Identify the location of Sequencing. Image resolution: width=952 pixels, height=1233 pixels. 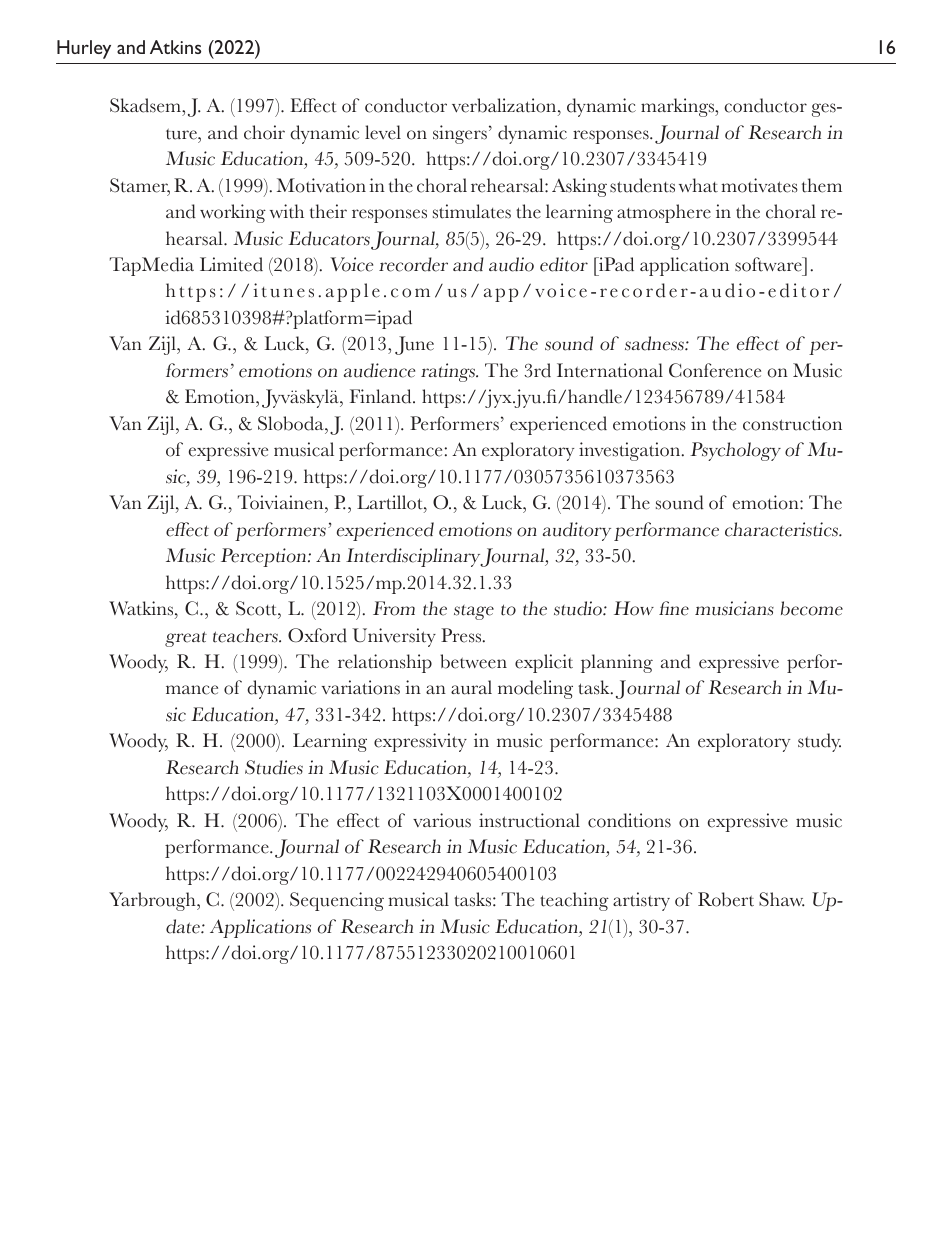
(337, 901).
